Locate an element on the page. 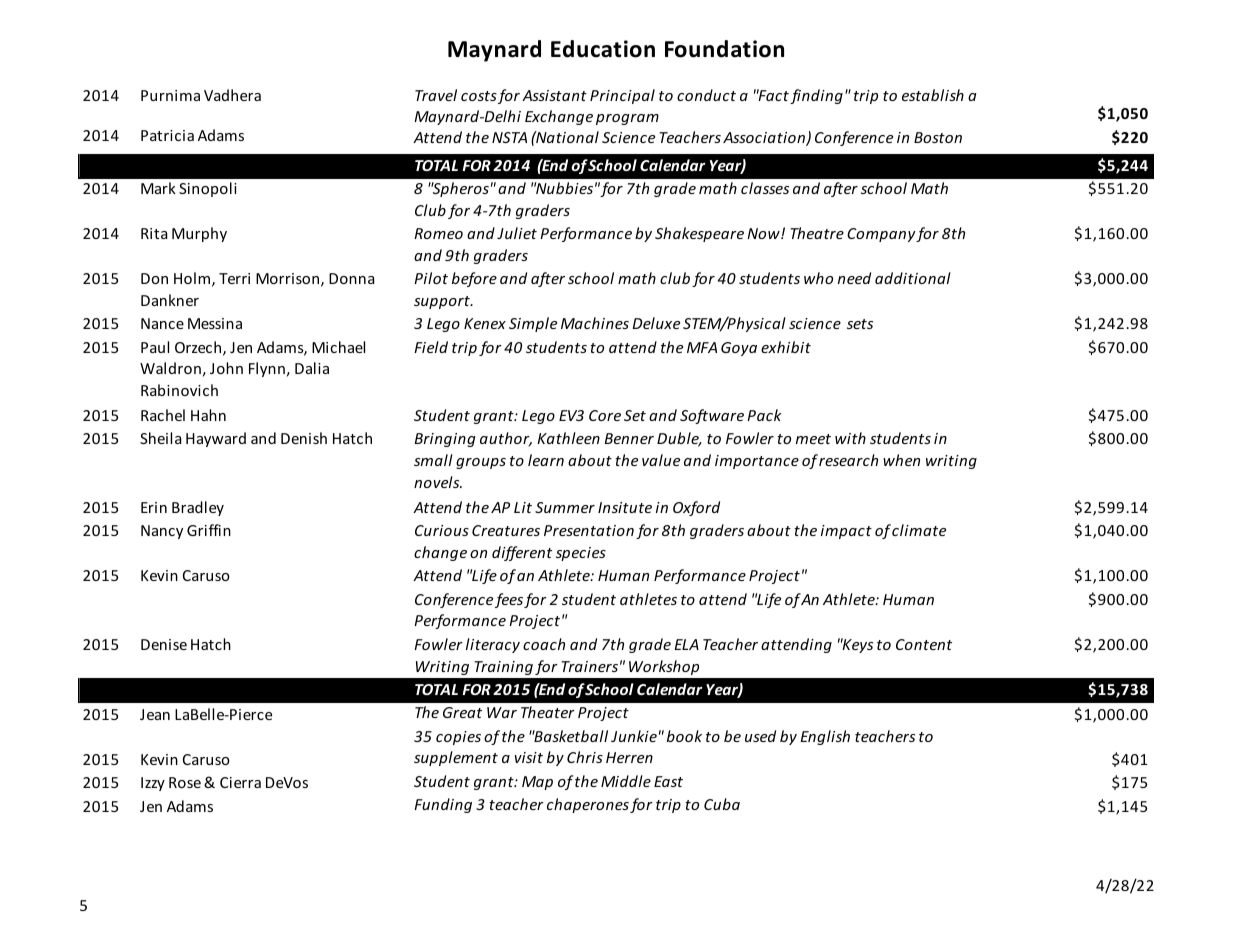 Image resolution: width=1233 pixels, height=952 pixels. Summer is located at coordinates (565, 507).
